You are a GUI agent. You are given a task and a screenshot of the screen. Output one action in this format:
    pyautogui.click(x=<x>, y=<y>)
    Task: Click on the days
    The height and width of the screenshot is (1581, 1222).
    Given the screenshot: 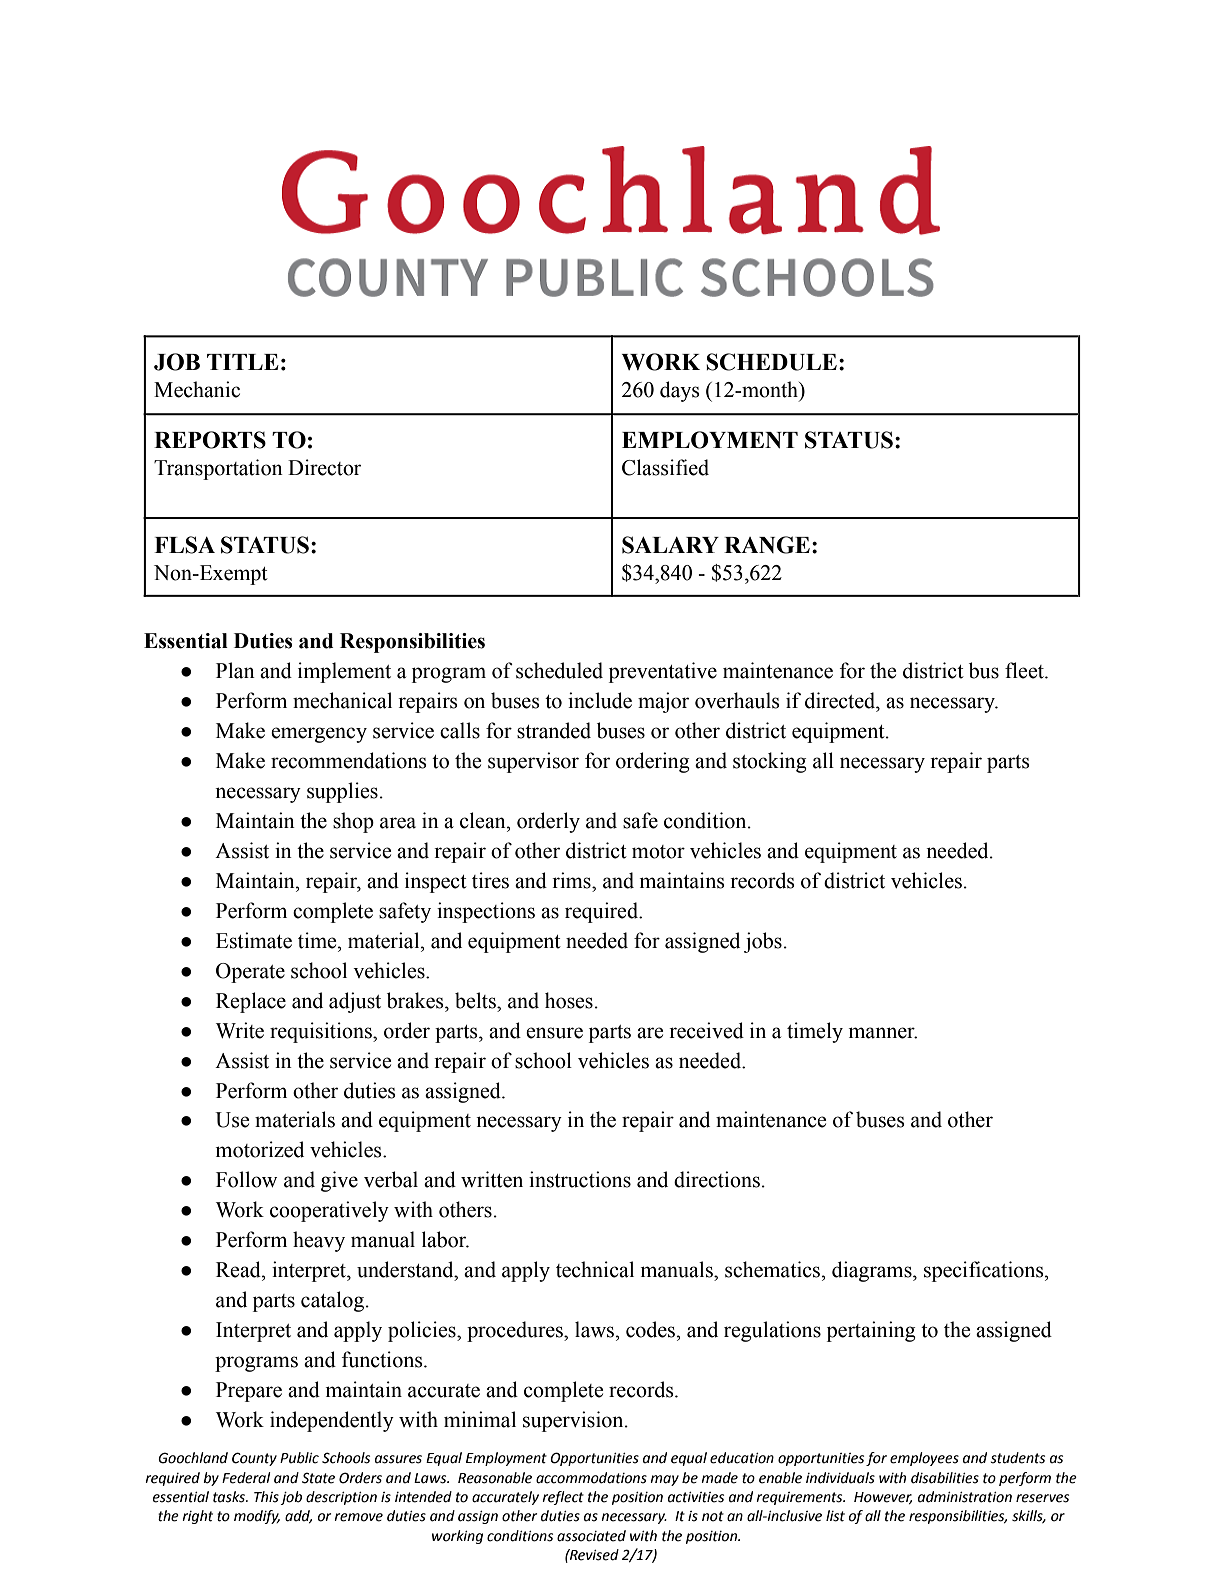 What is the action you would take?
    pyautogui.click(x=680, y=391)
